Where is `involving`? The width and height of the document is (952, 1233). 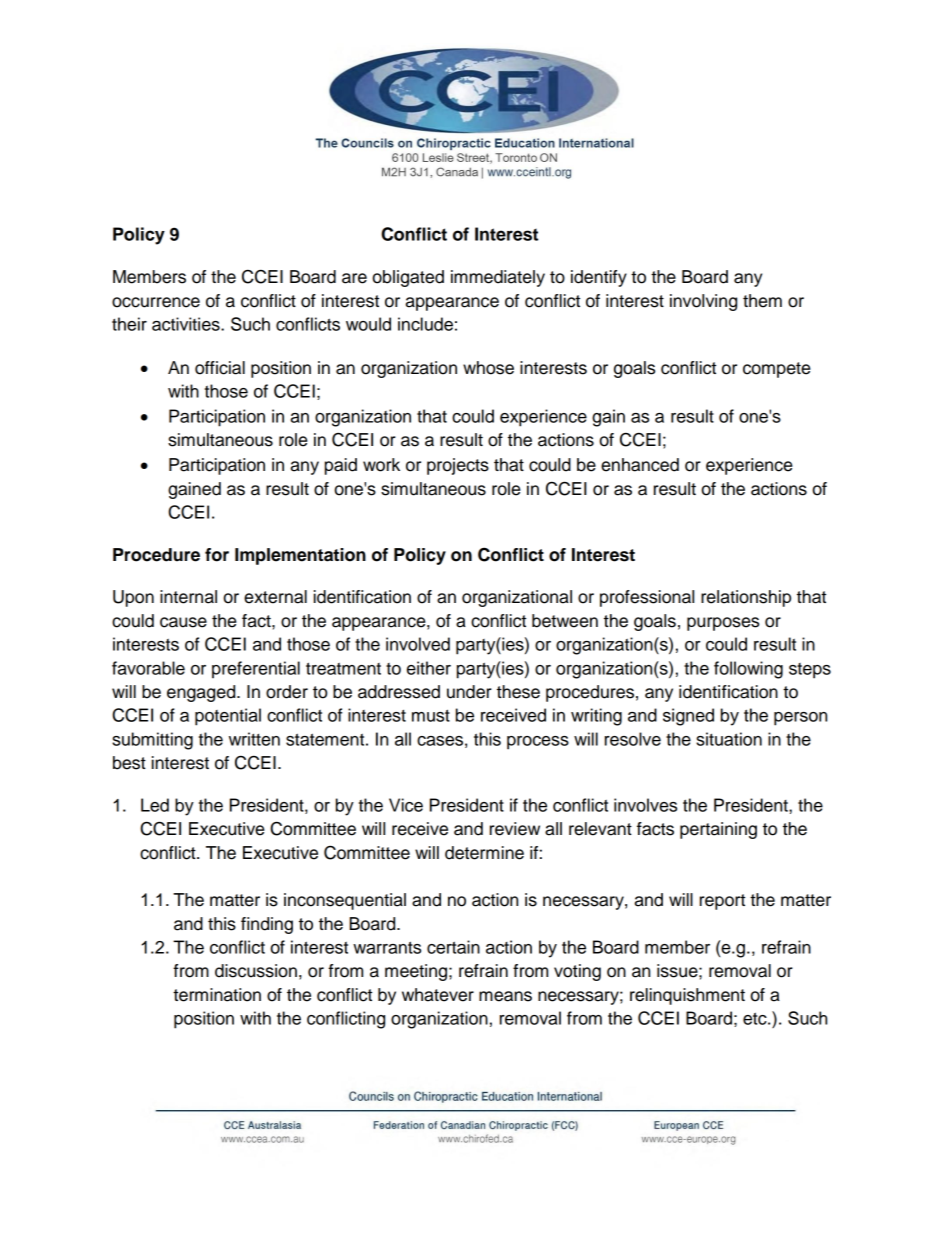
involving is located at coordinates (703, 302).
